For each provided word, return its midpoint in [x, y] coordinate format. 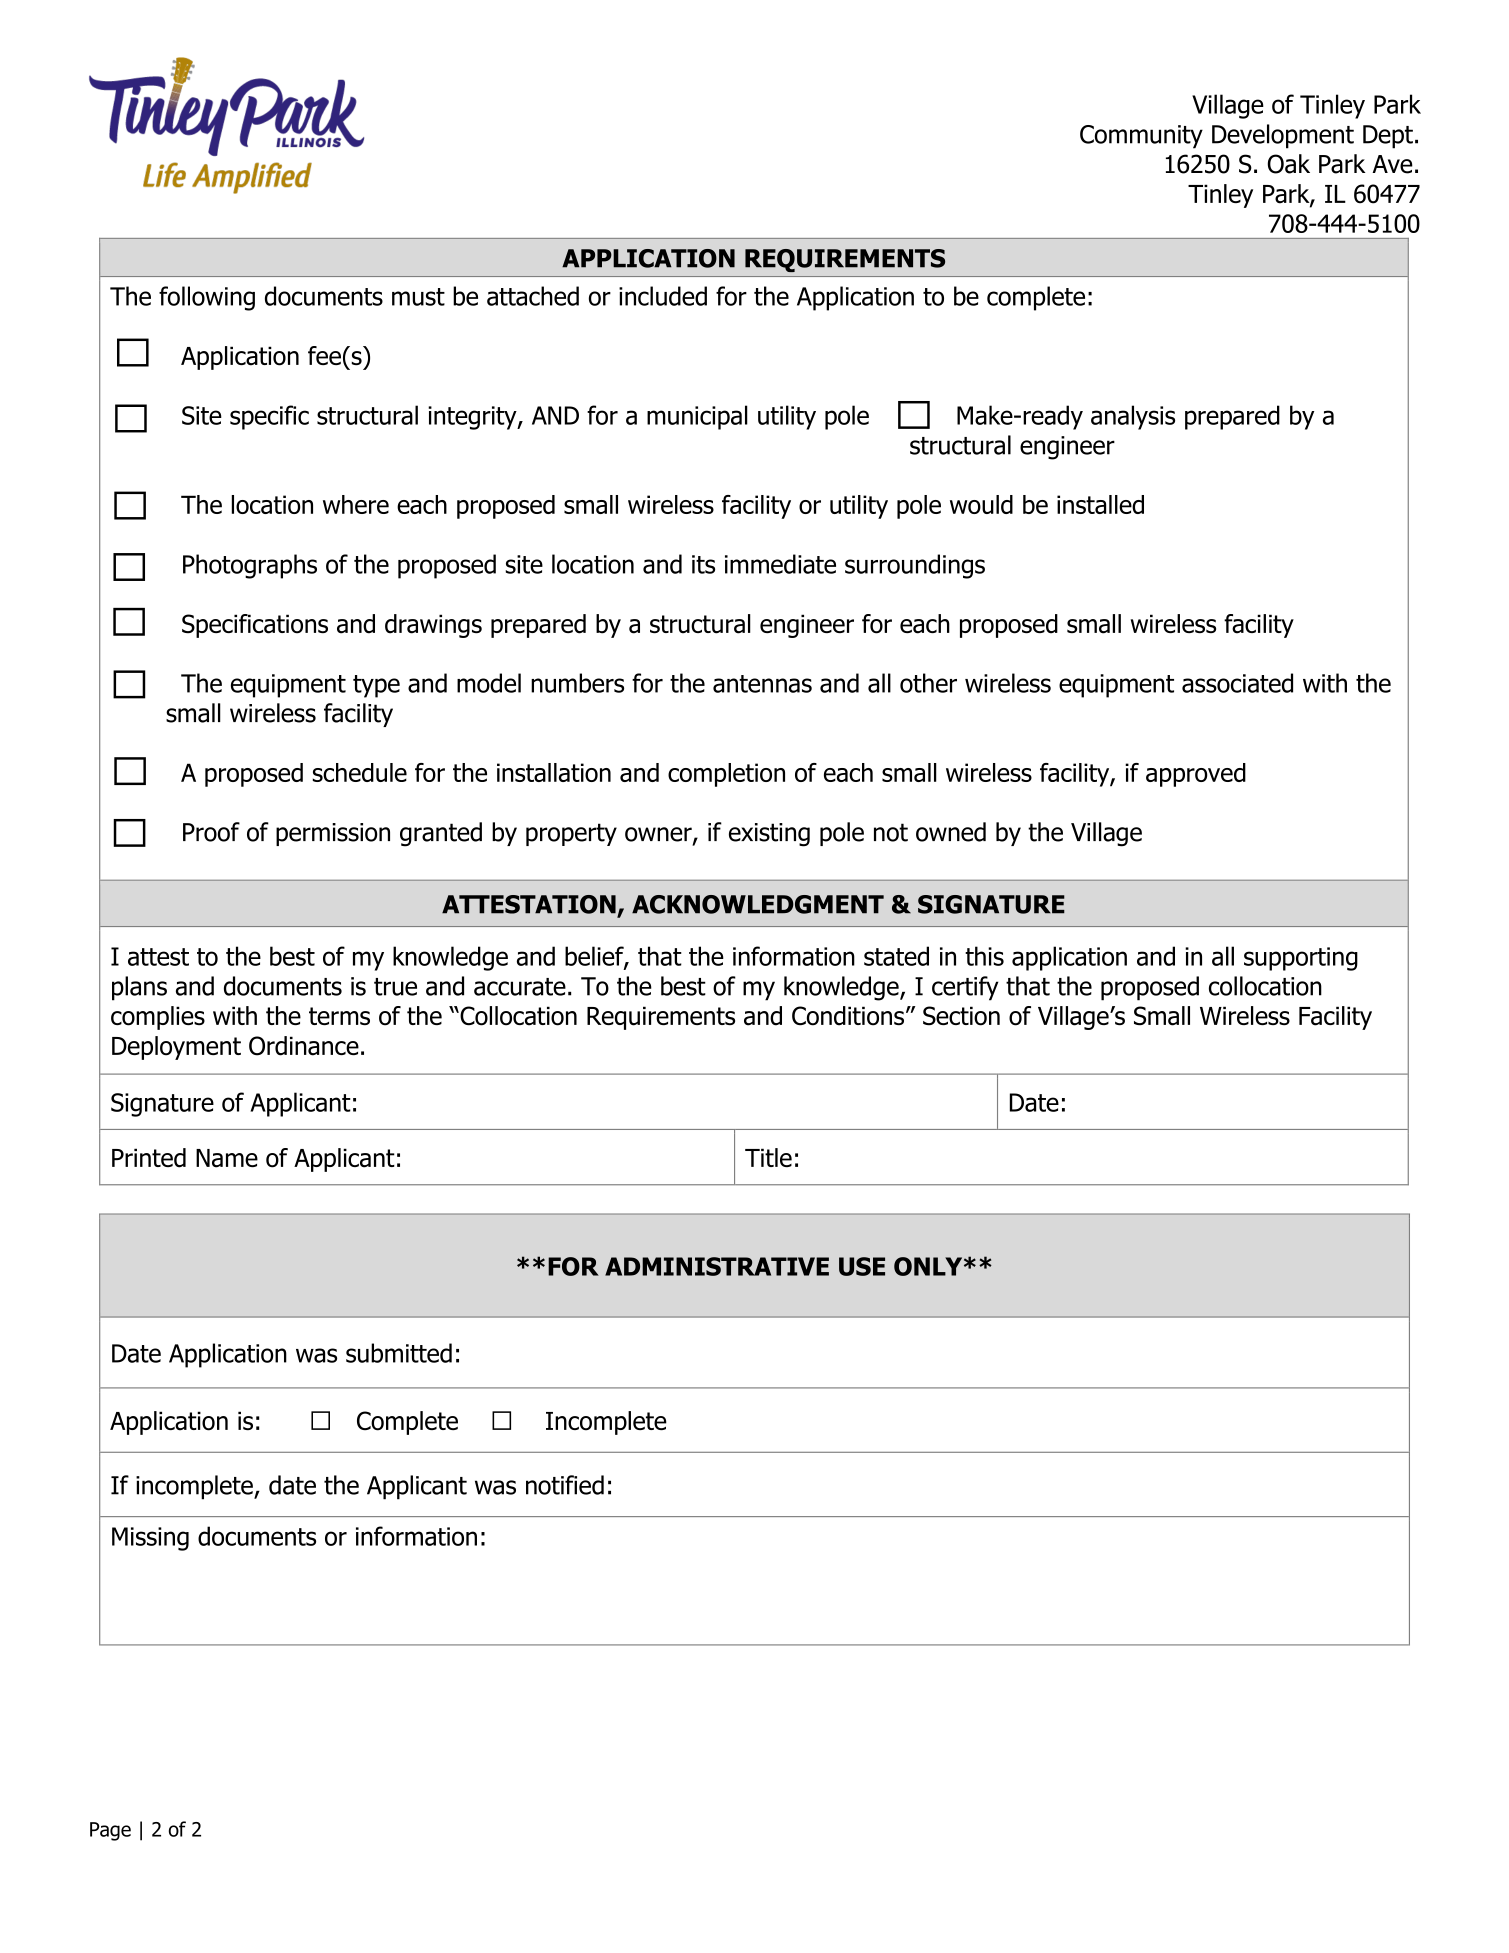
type [376, 686]
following [207, 298]
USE [862, 1266]
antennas [762, 684]
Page [110, 1831]
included [663, 296]
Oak [1289, 164]
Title [768, 1157]
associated [1237, 683]
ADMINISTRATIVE [717, 1266]
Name [227, 1158]
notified [565, 1485]
